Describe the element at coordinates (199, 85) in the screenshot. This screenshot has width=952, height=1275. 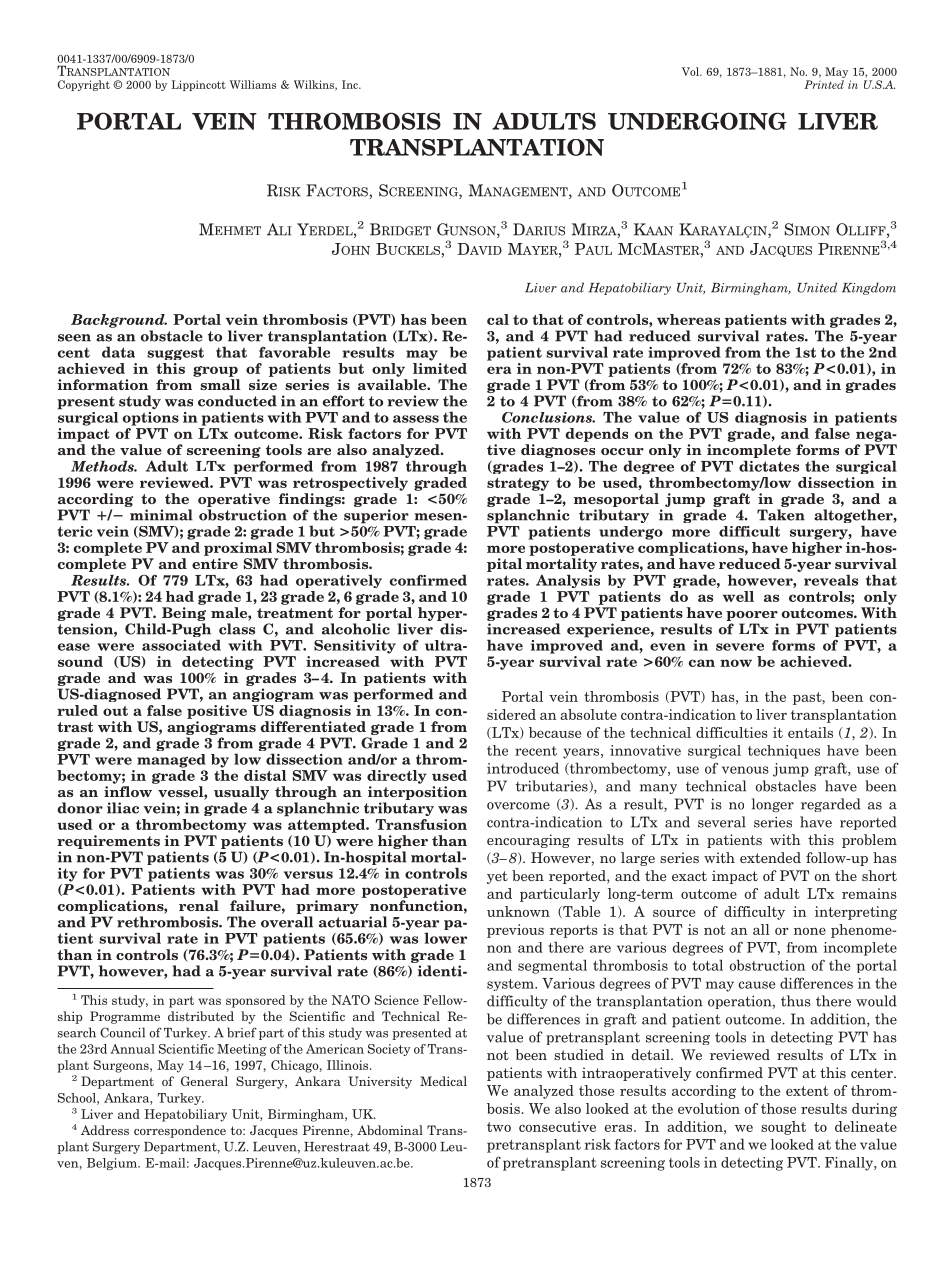
I see `Lippincott` at that location.
